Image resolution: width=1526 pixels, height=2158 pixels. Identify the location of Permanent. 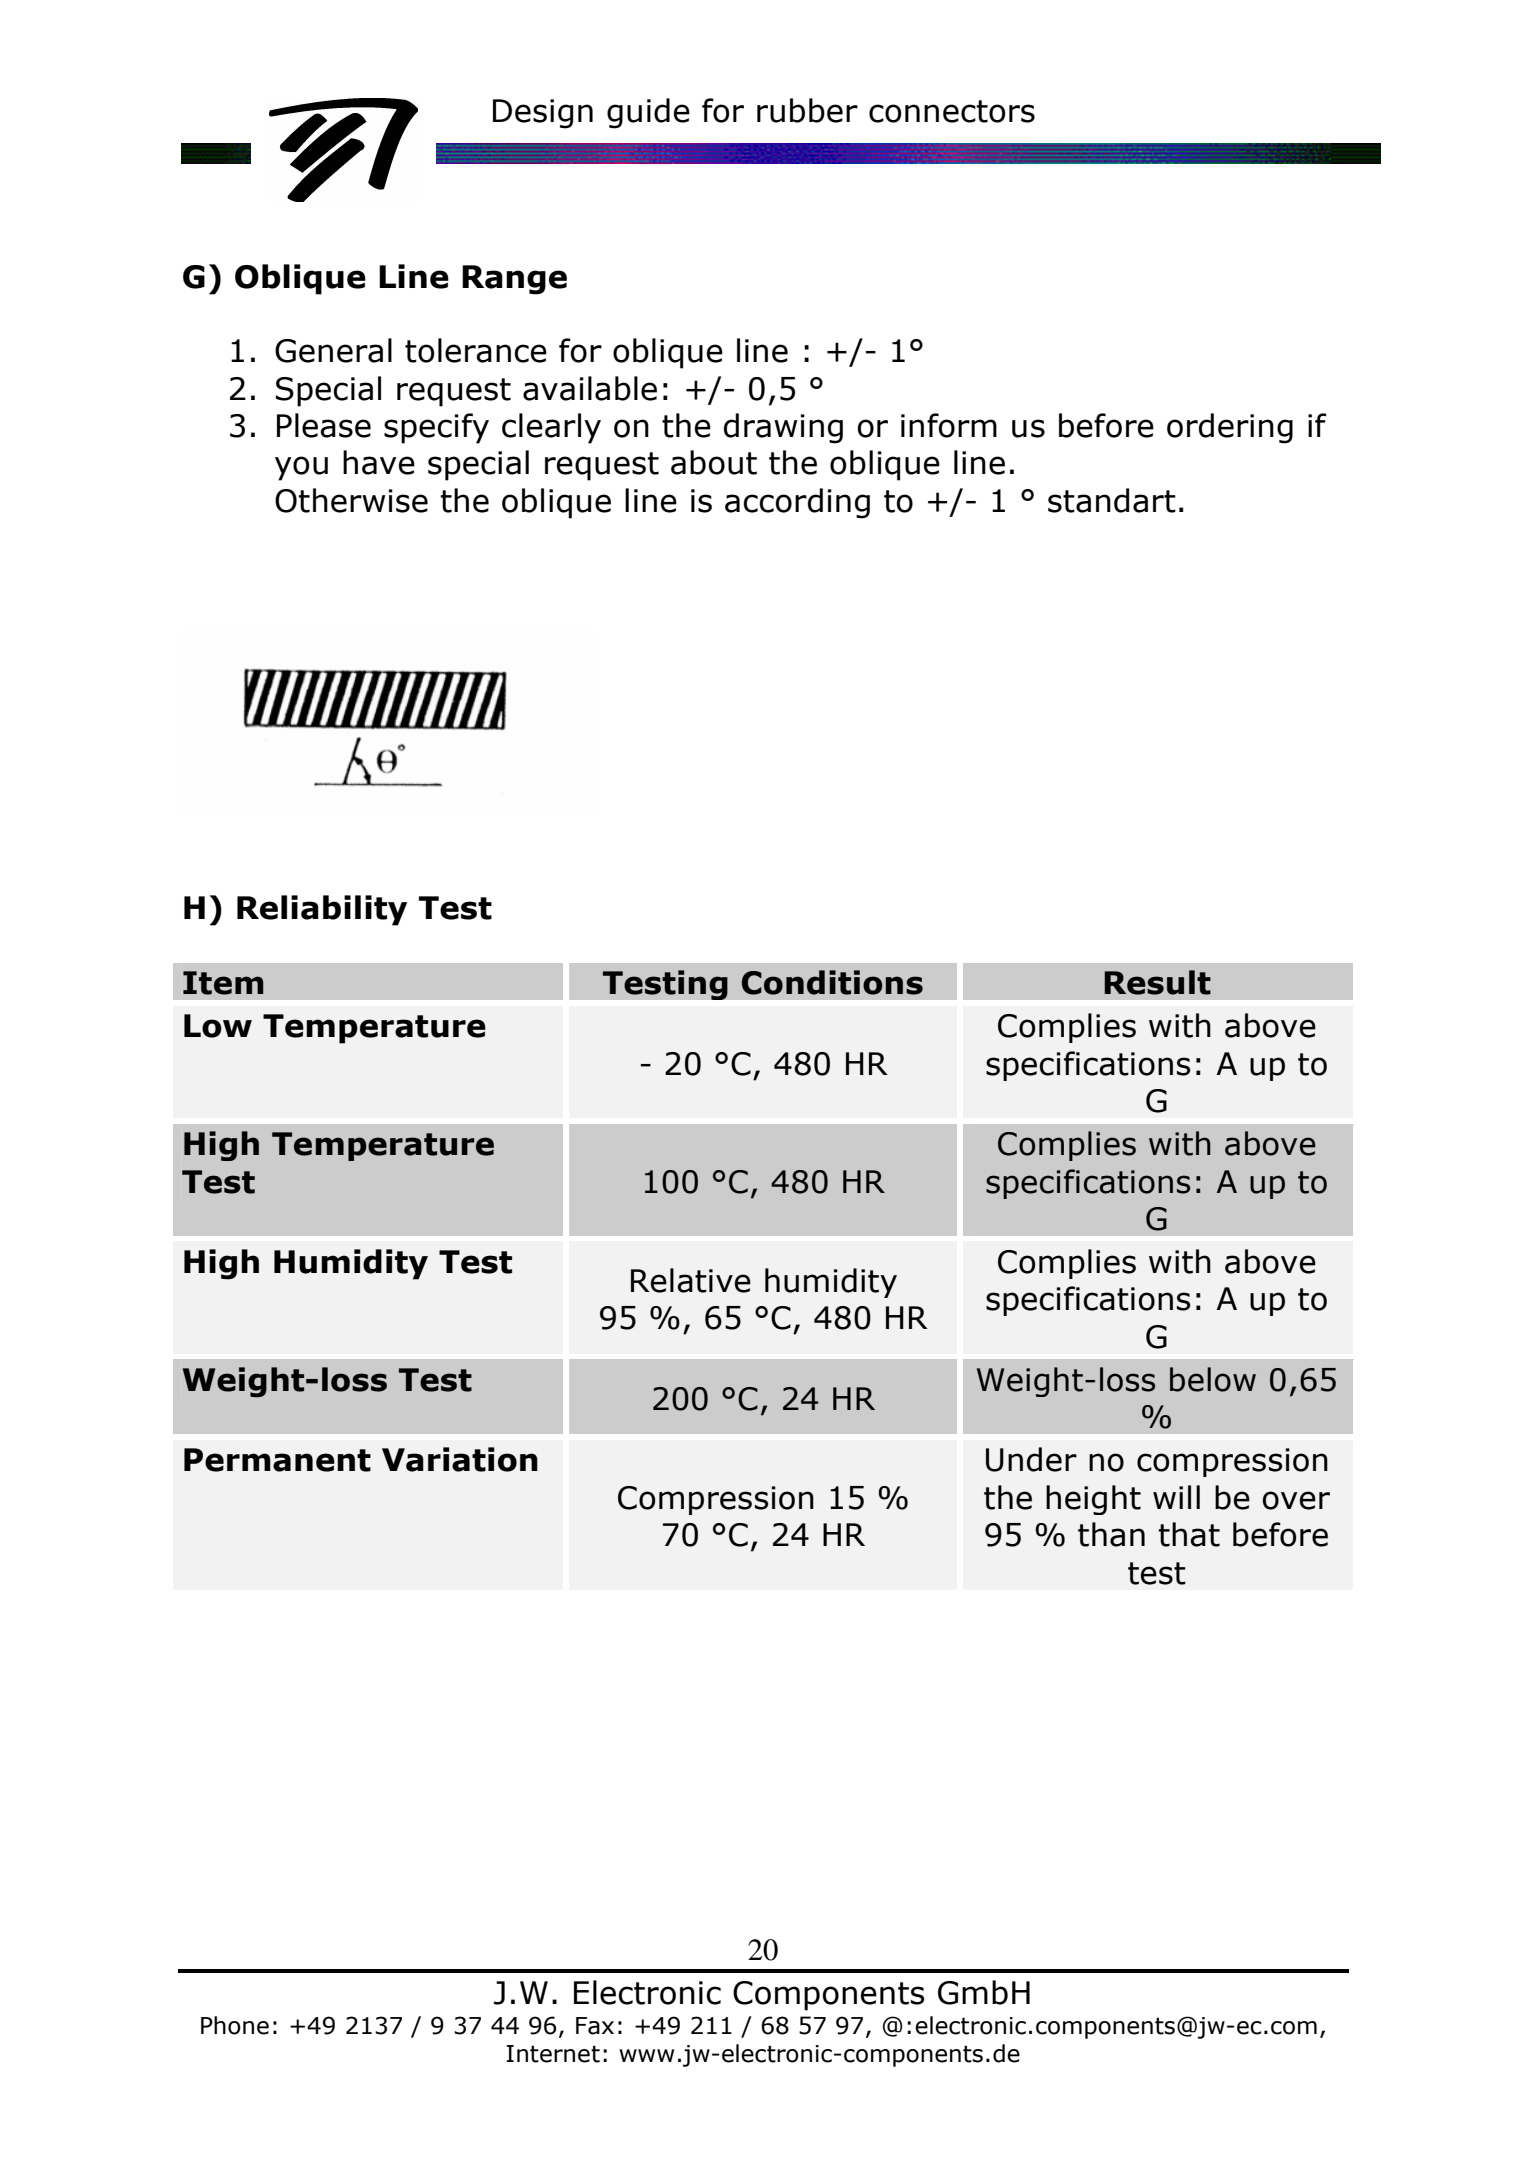
(277, 1460).
